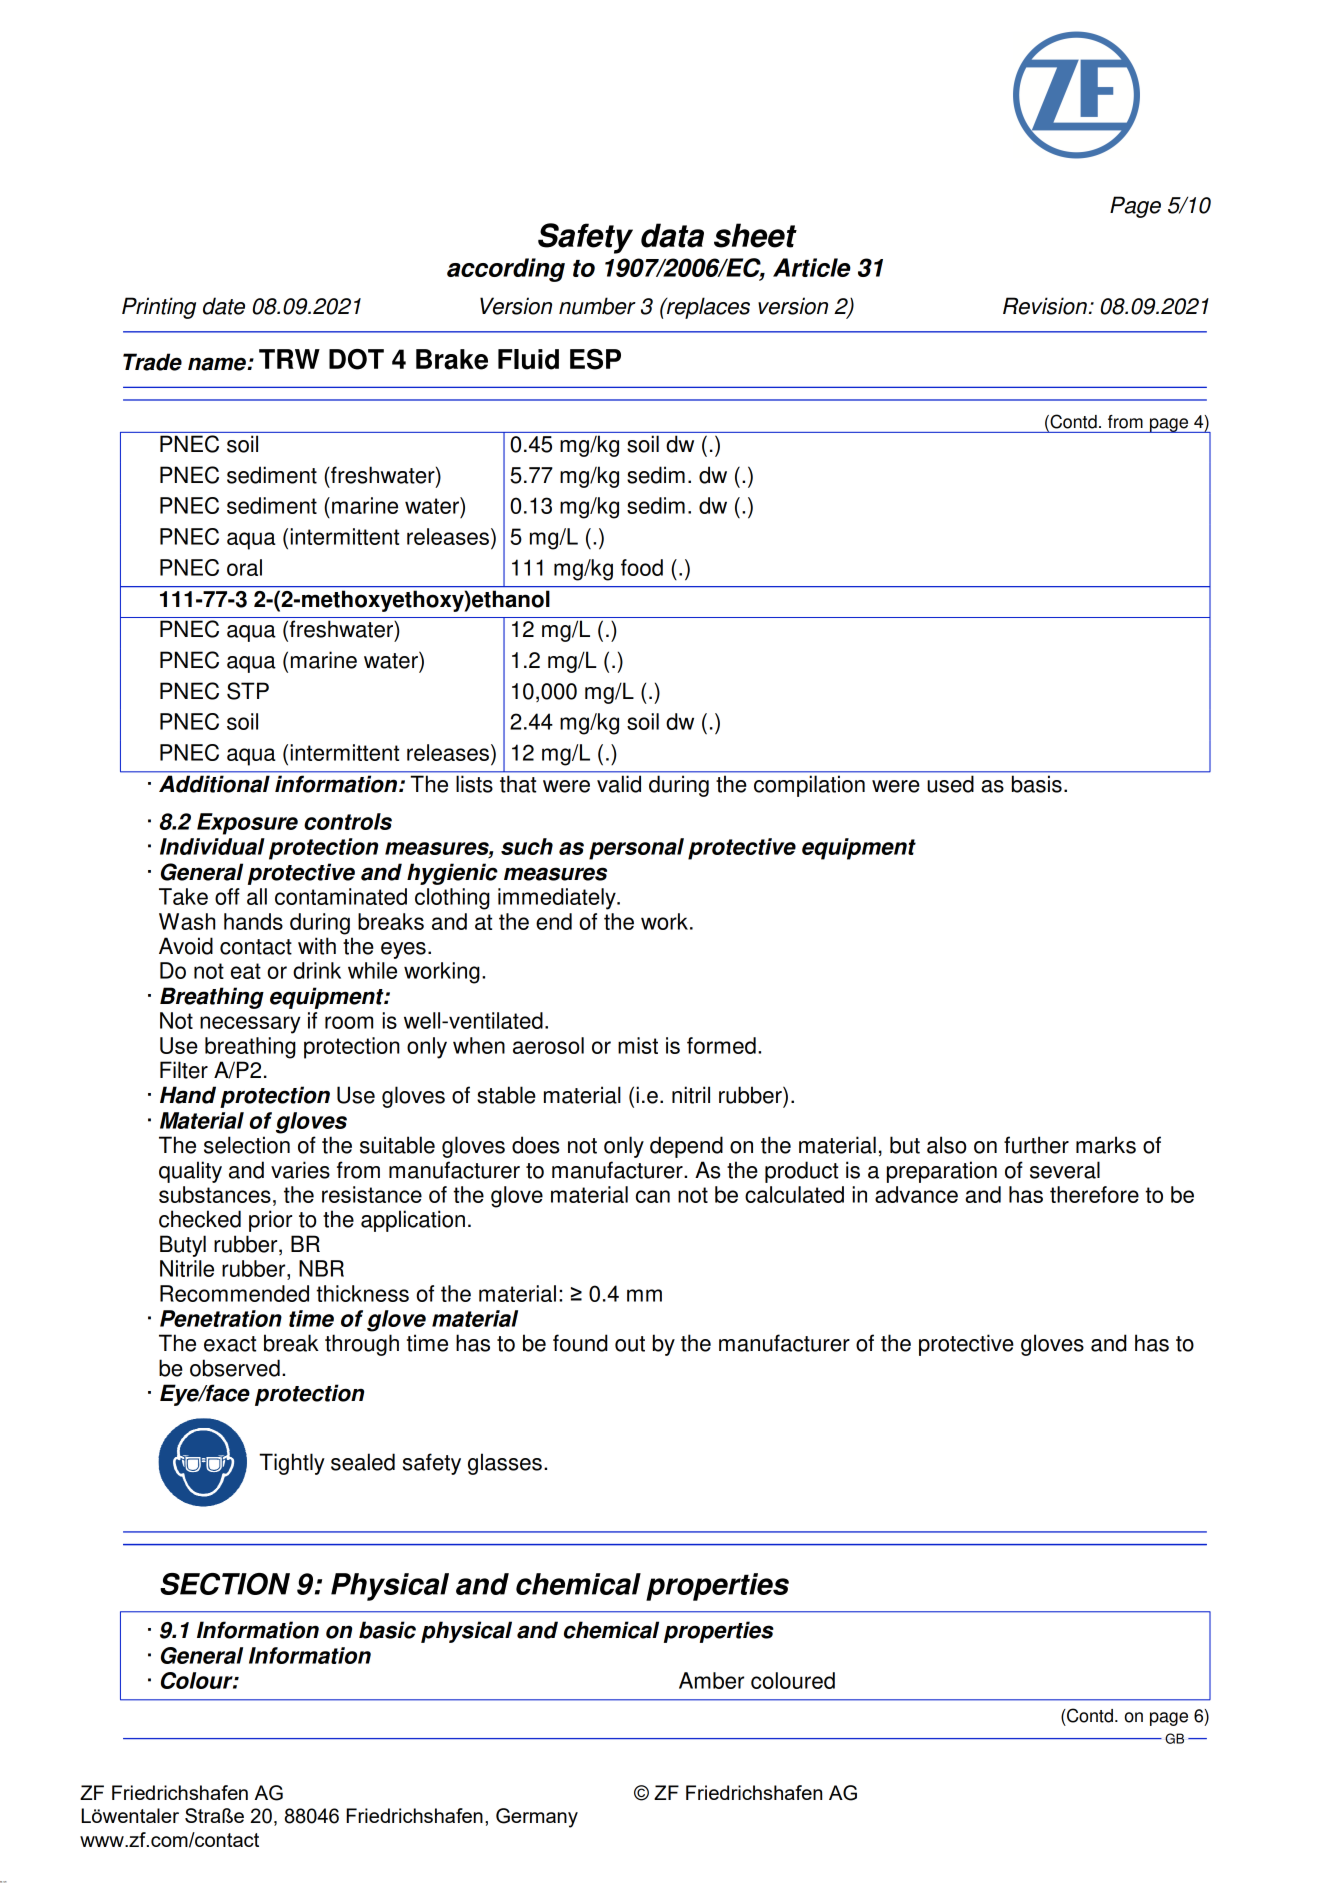 This page has width=1330, height=1883. I want to click on advance, so click(916, 1194).
